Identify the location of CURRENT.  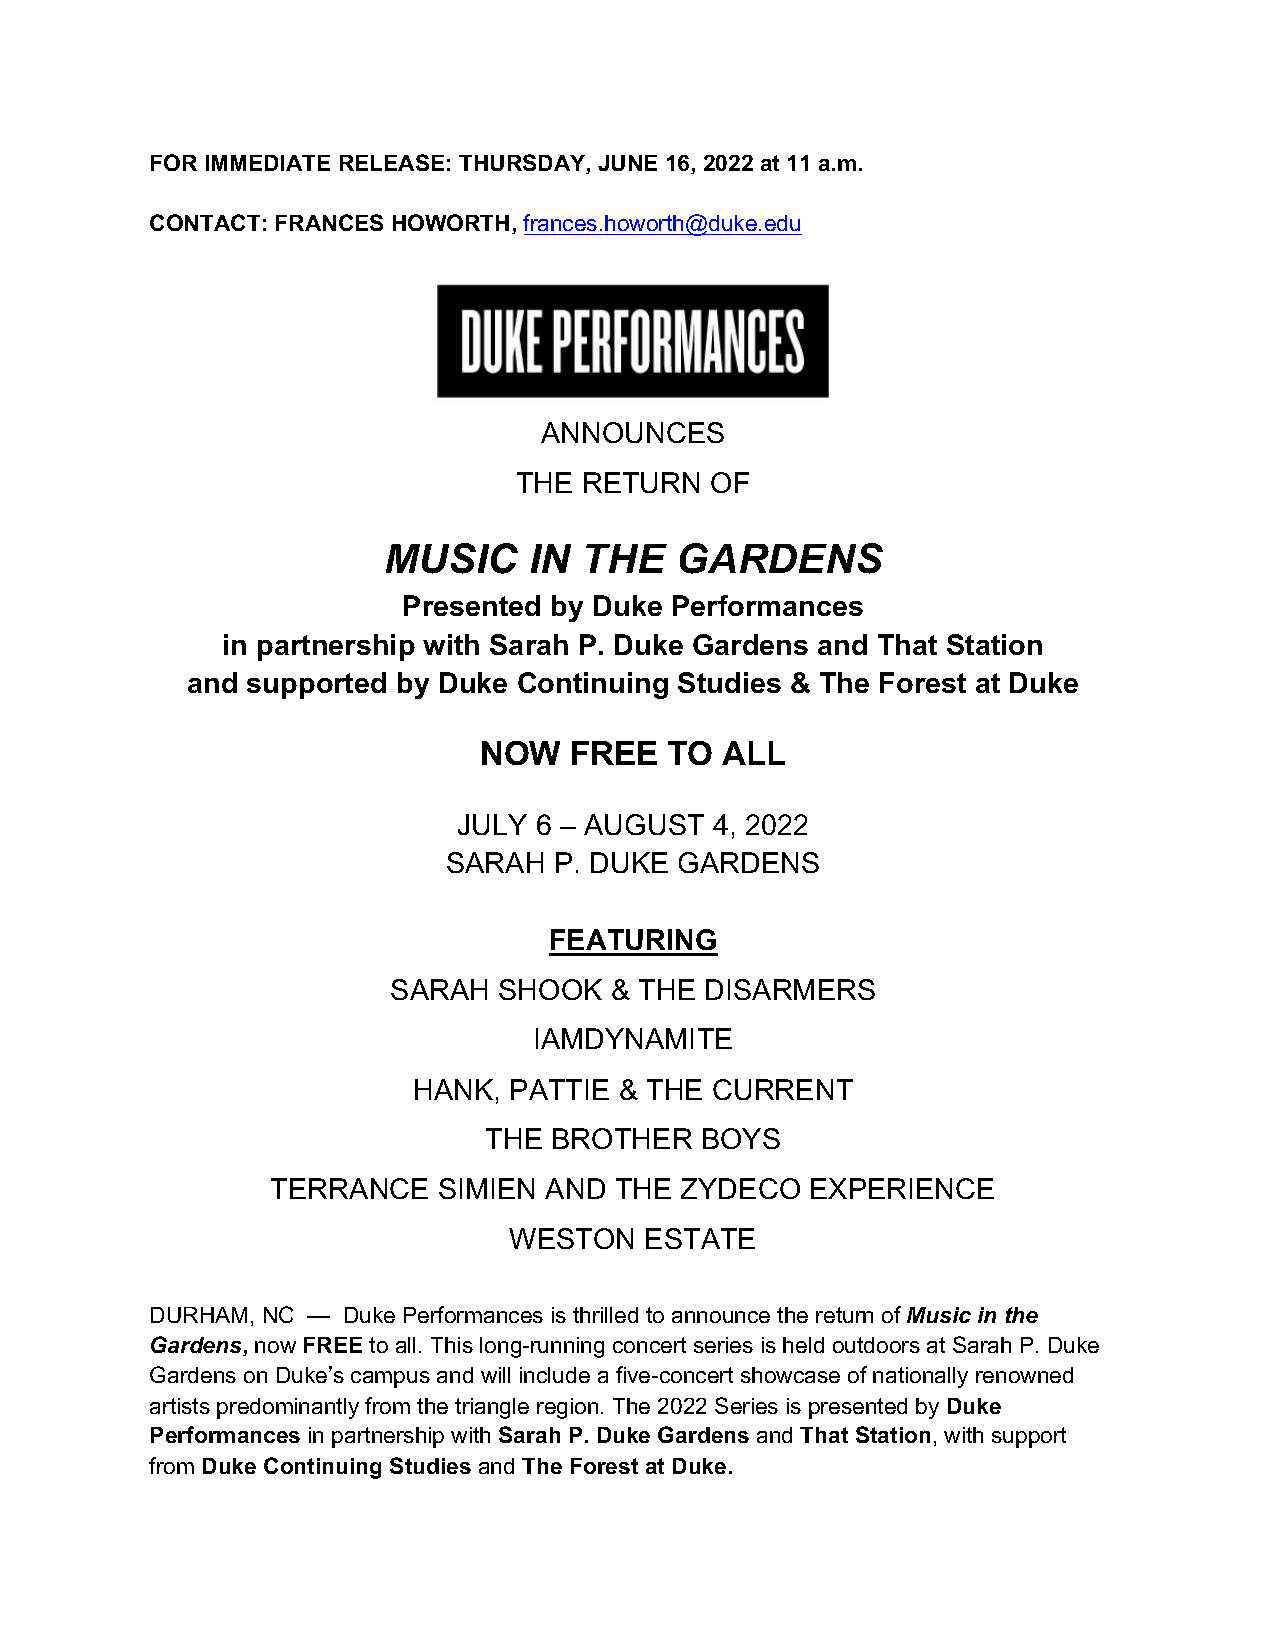
(783, 1089).
